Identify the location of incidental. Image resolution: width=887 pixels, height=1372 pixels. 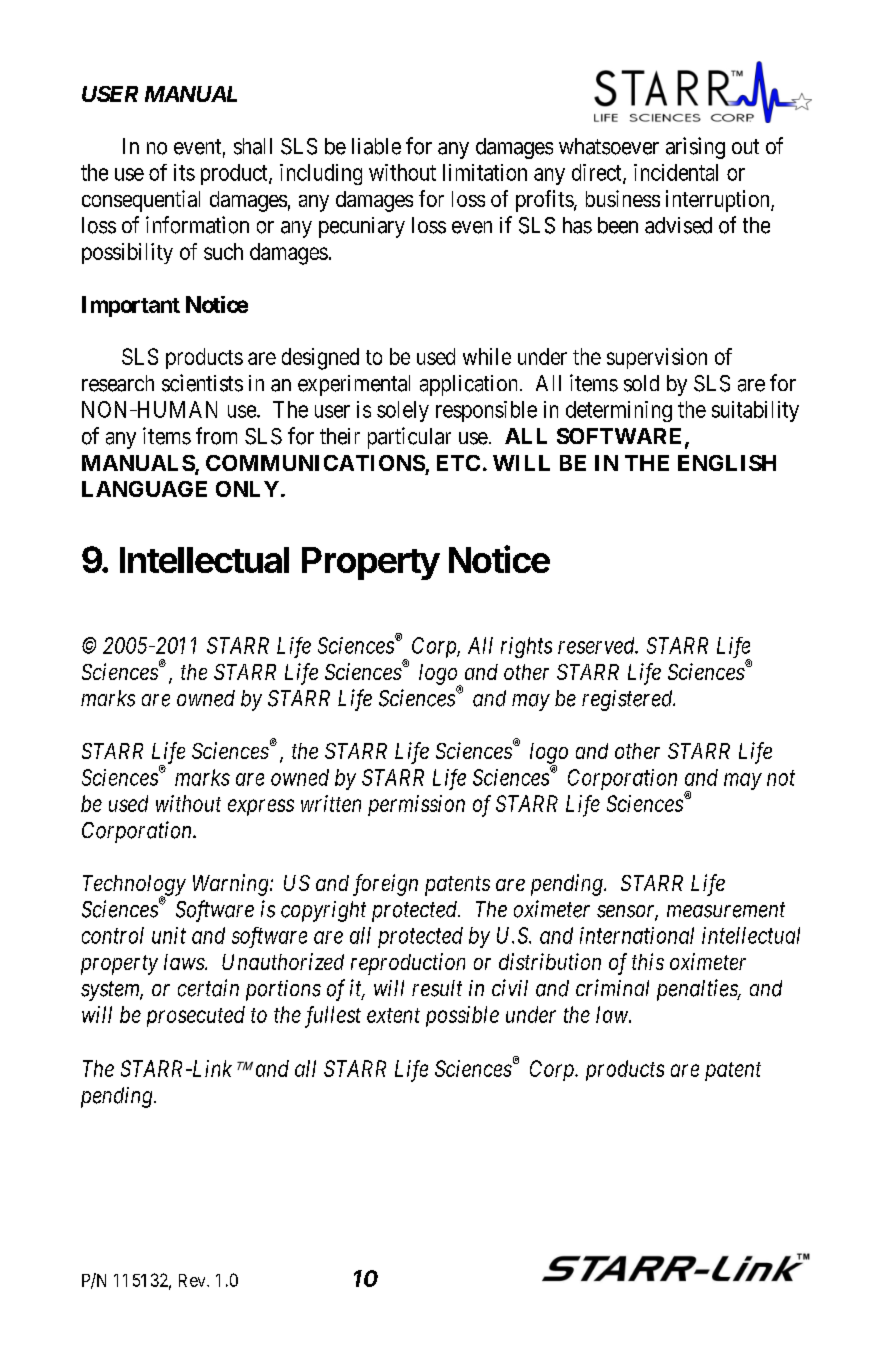
(676, 172).
